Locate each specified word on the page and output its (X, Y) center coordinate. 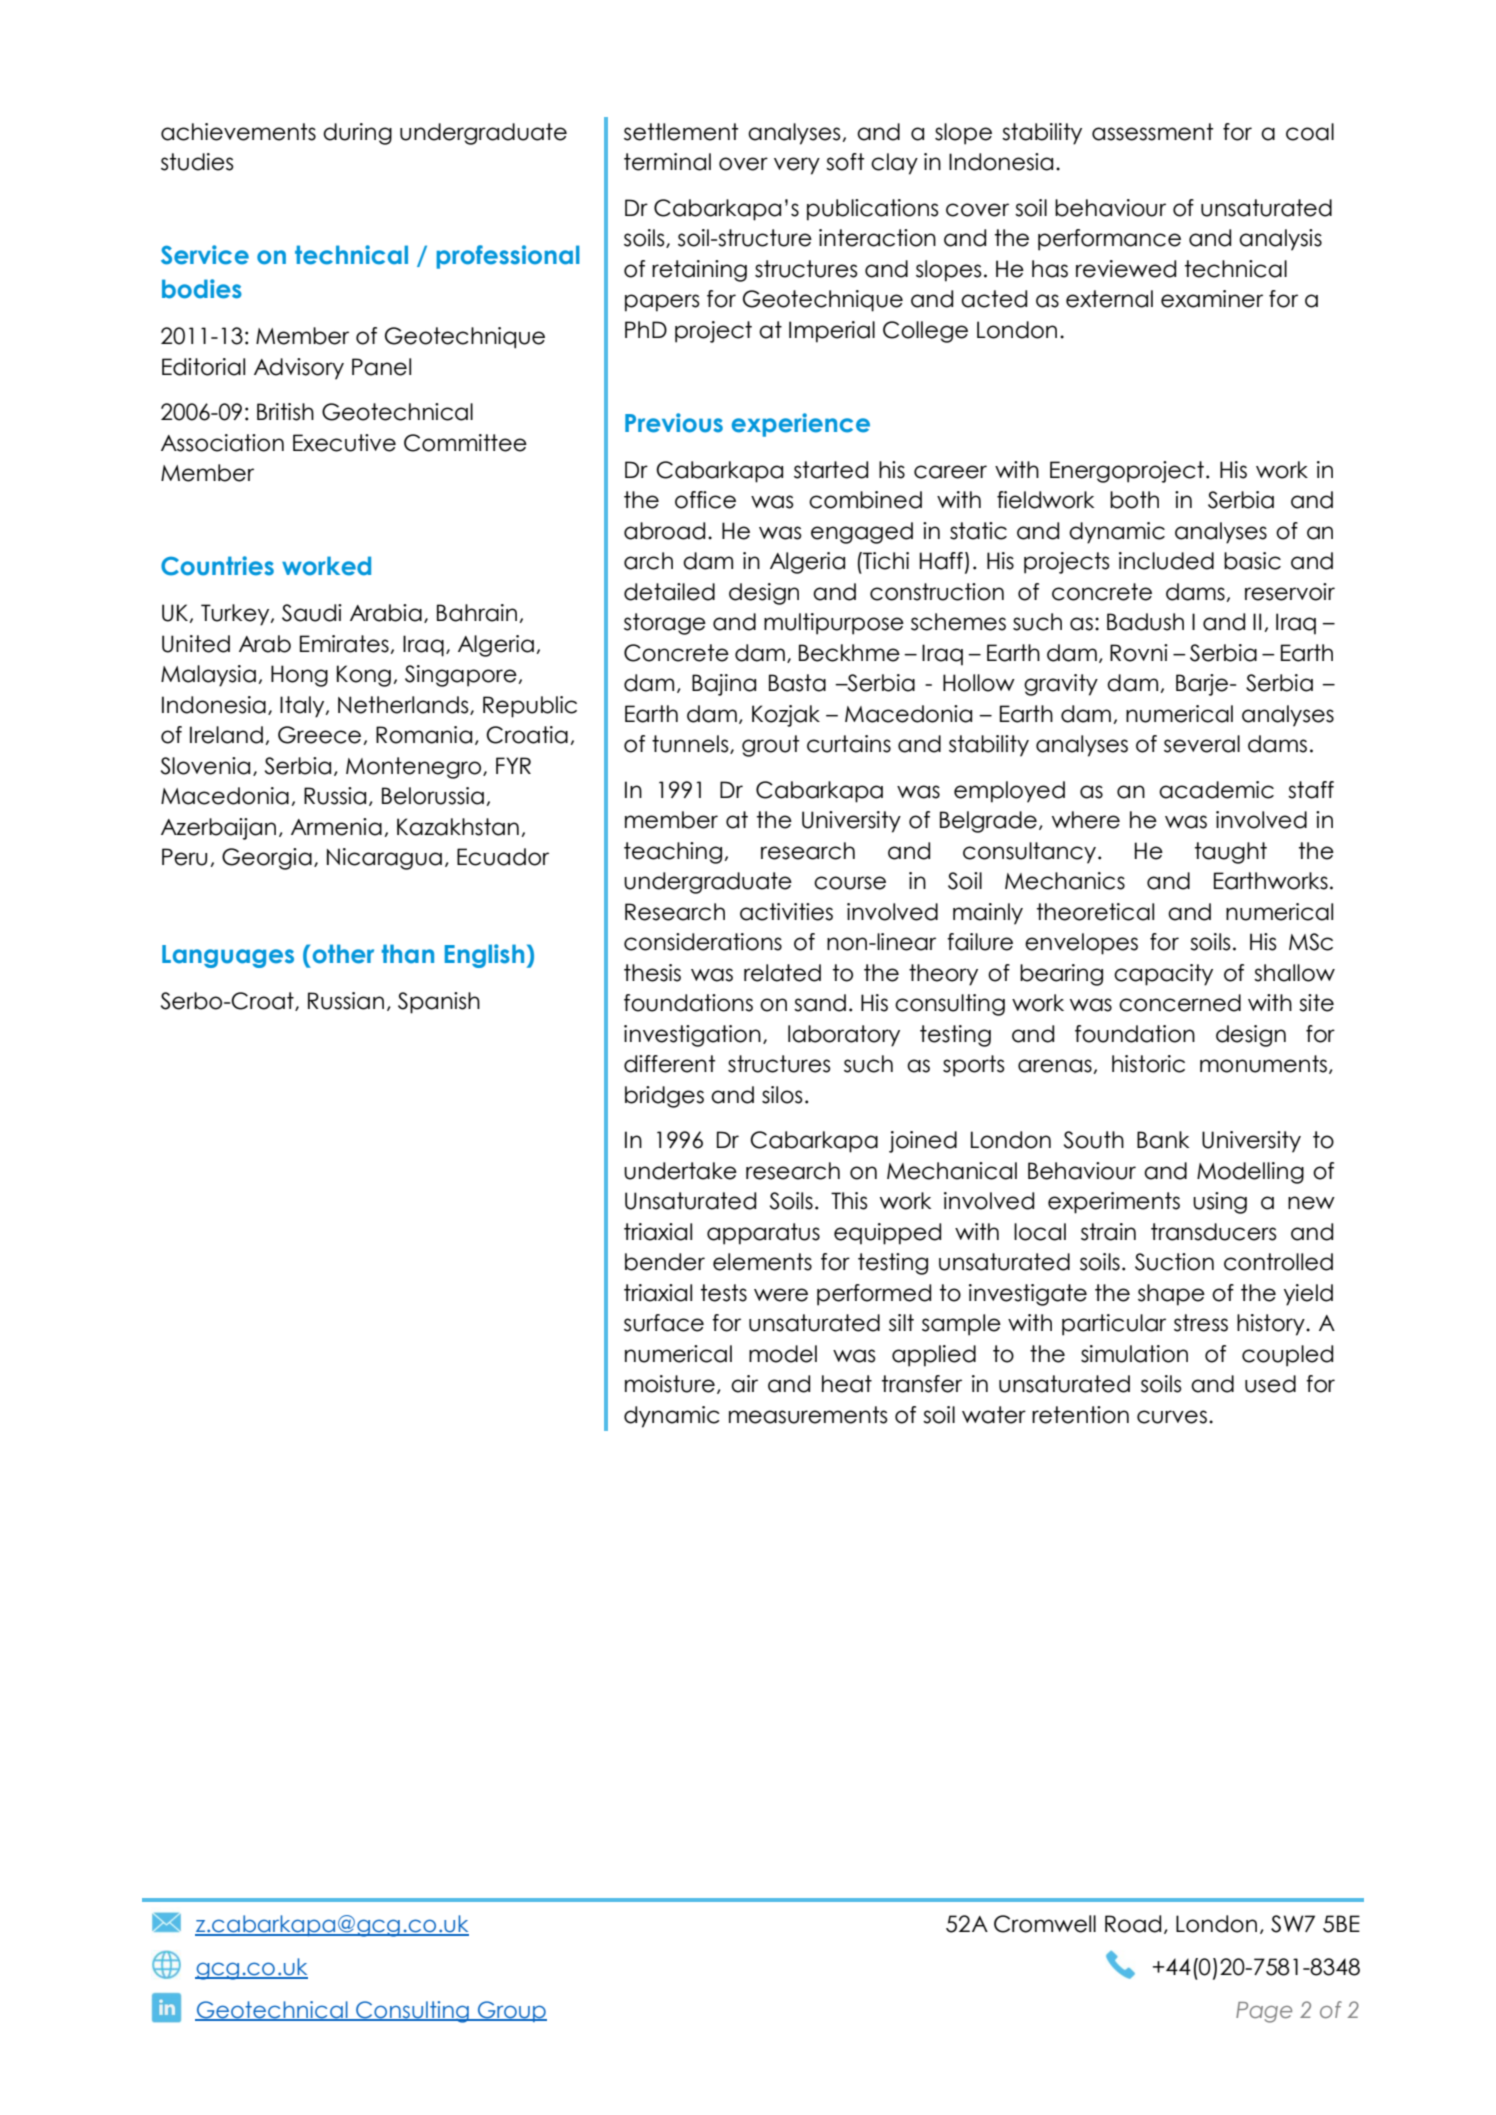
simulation (1134, 1354)
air (744, 1384)
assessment (1153, 132)
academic (1216, 790)
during (357, 134)
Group (511, 2011)
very (797, 166)
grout (771, 746)
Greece (321, 735)
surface (664, 1323)
